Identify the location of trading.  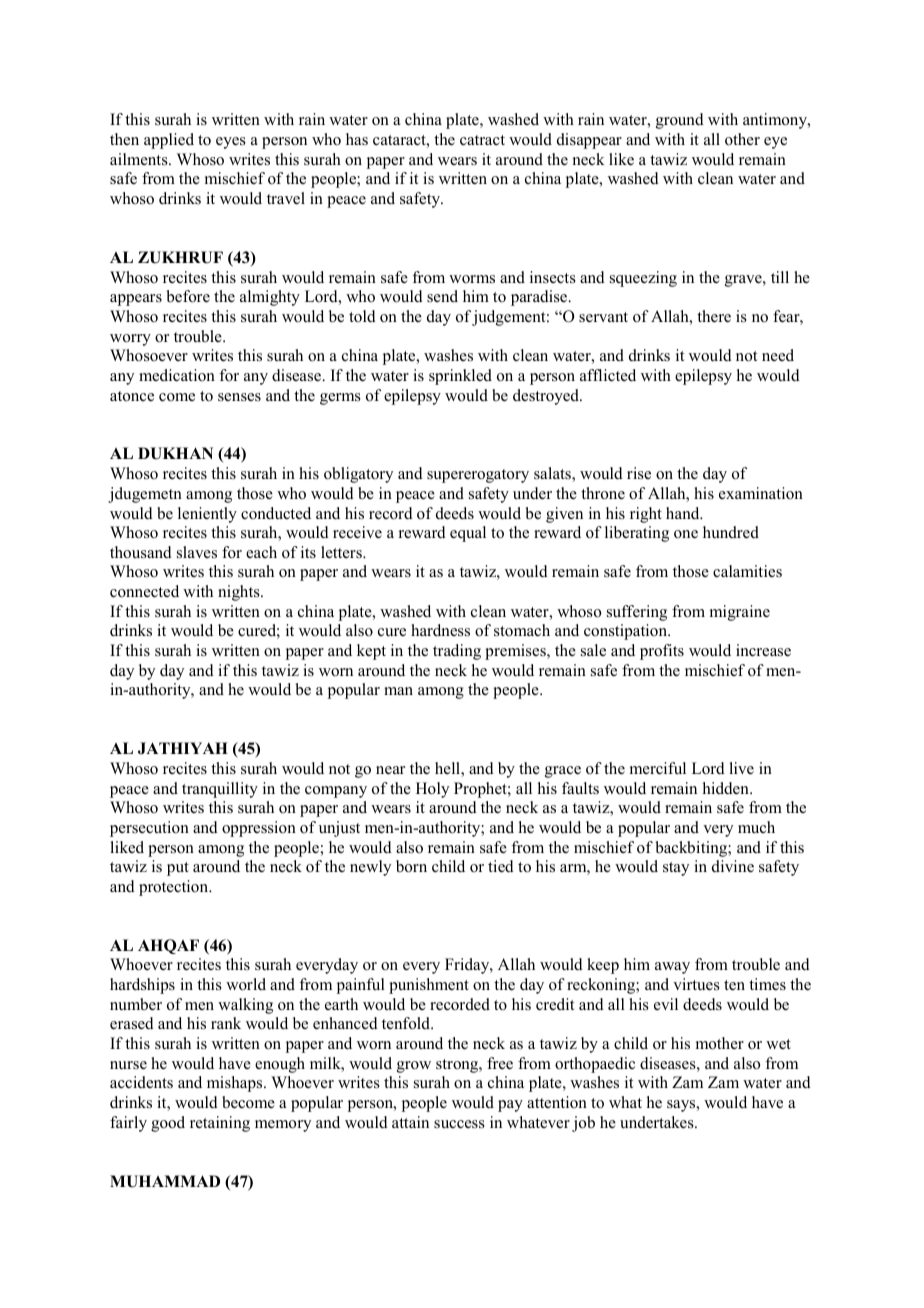
(457, 652).
